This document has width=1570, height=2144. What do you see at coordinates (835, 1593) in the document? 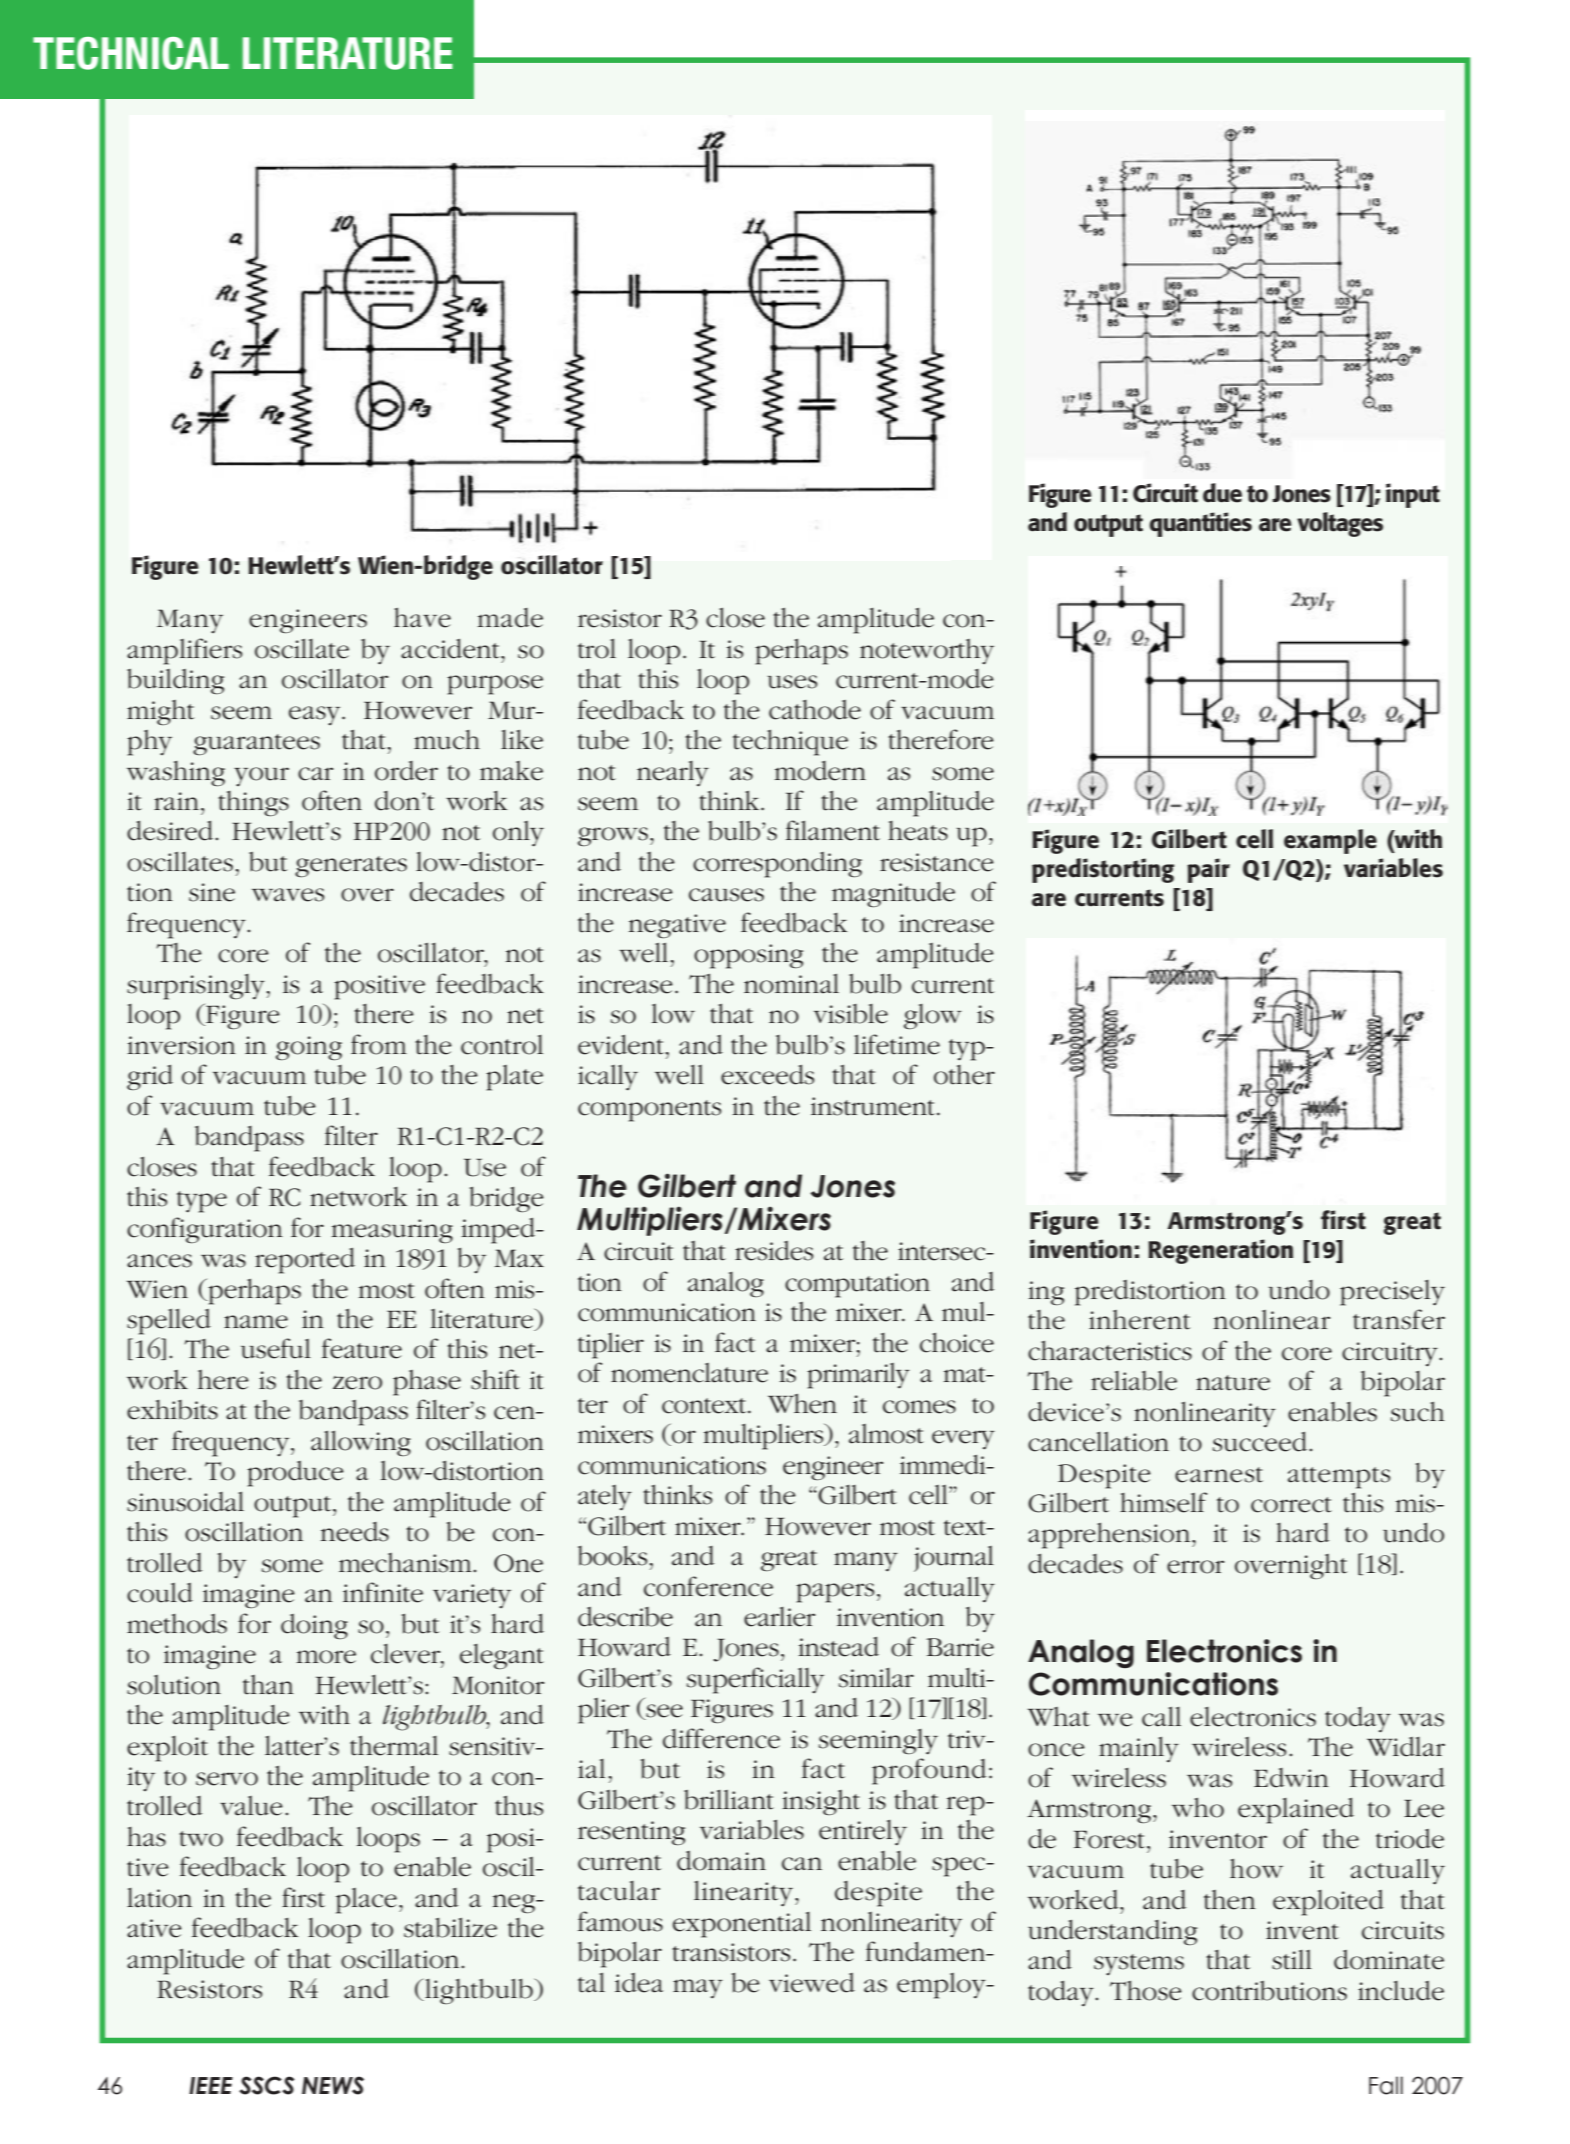
I see `papers` at bounding box center [835, 1593].
